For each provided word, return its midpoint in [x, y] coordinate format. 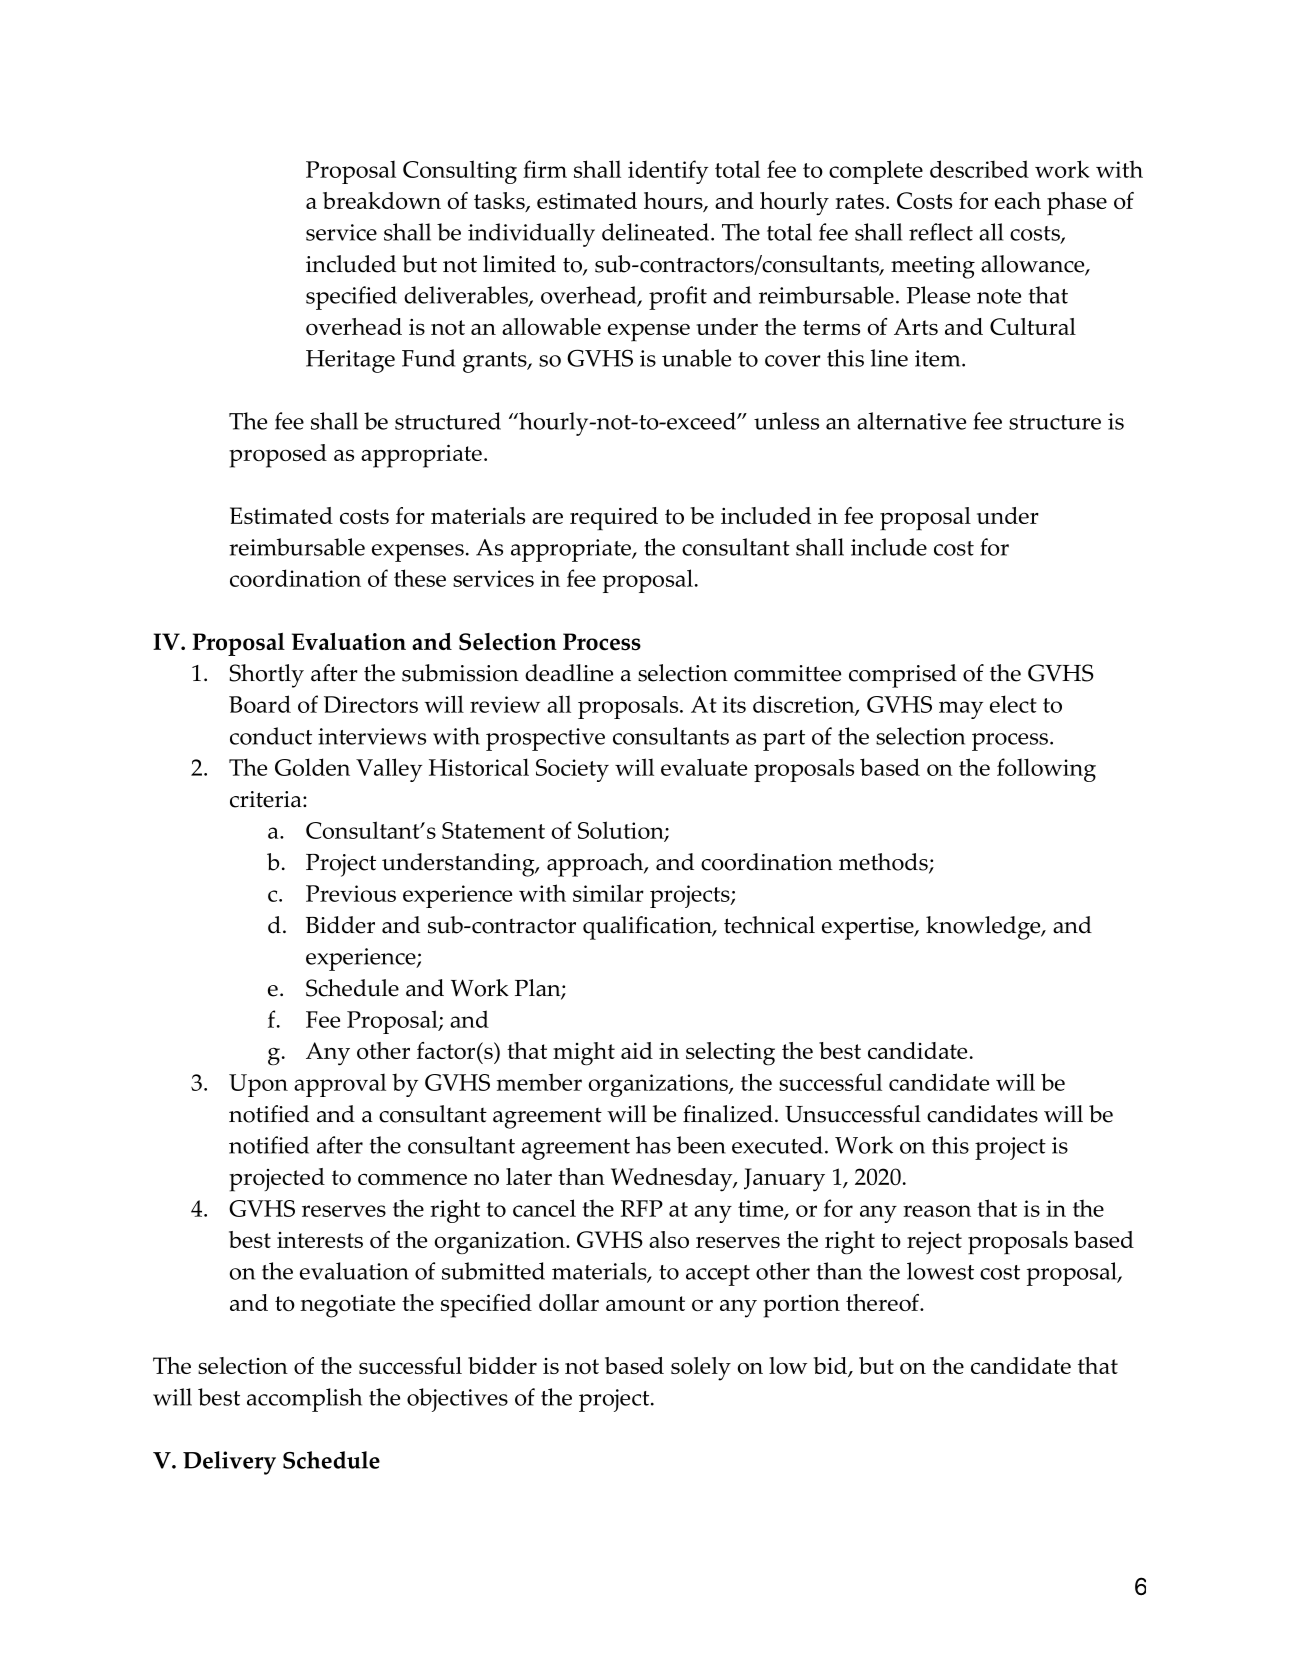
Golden [312, 767]
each [1018, 200]
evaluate [704, 767]
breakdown [382, 200]
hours [674, 202]
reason [937, 1211]
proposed [278, 456]
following [1046, 770]
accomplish [304, 1400]
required [614, 518]
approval [340, 1085]
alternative [911, 421]
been [701, 1145]
